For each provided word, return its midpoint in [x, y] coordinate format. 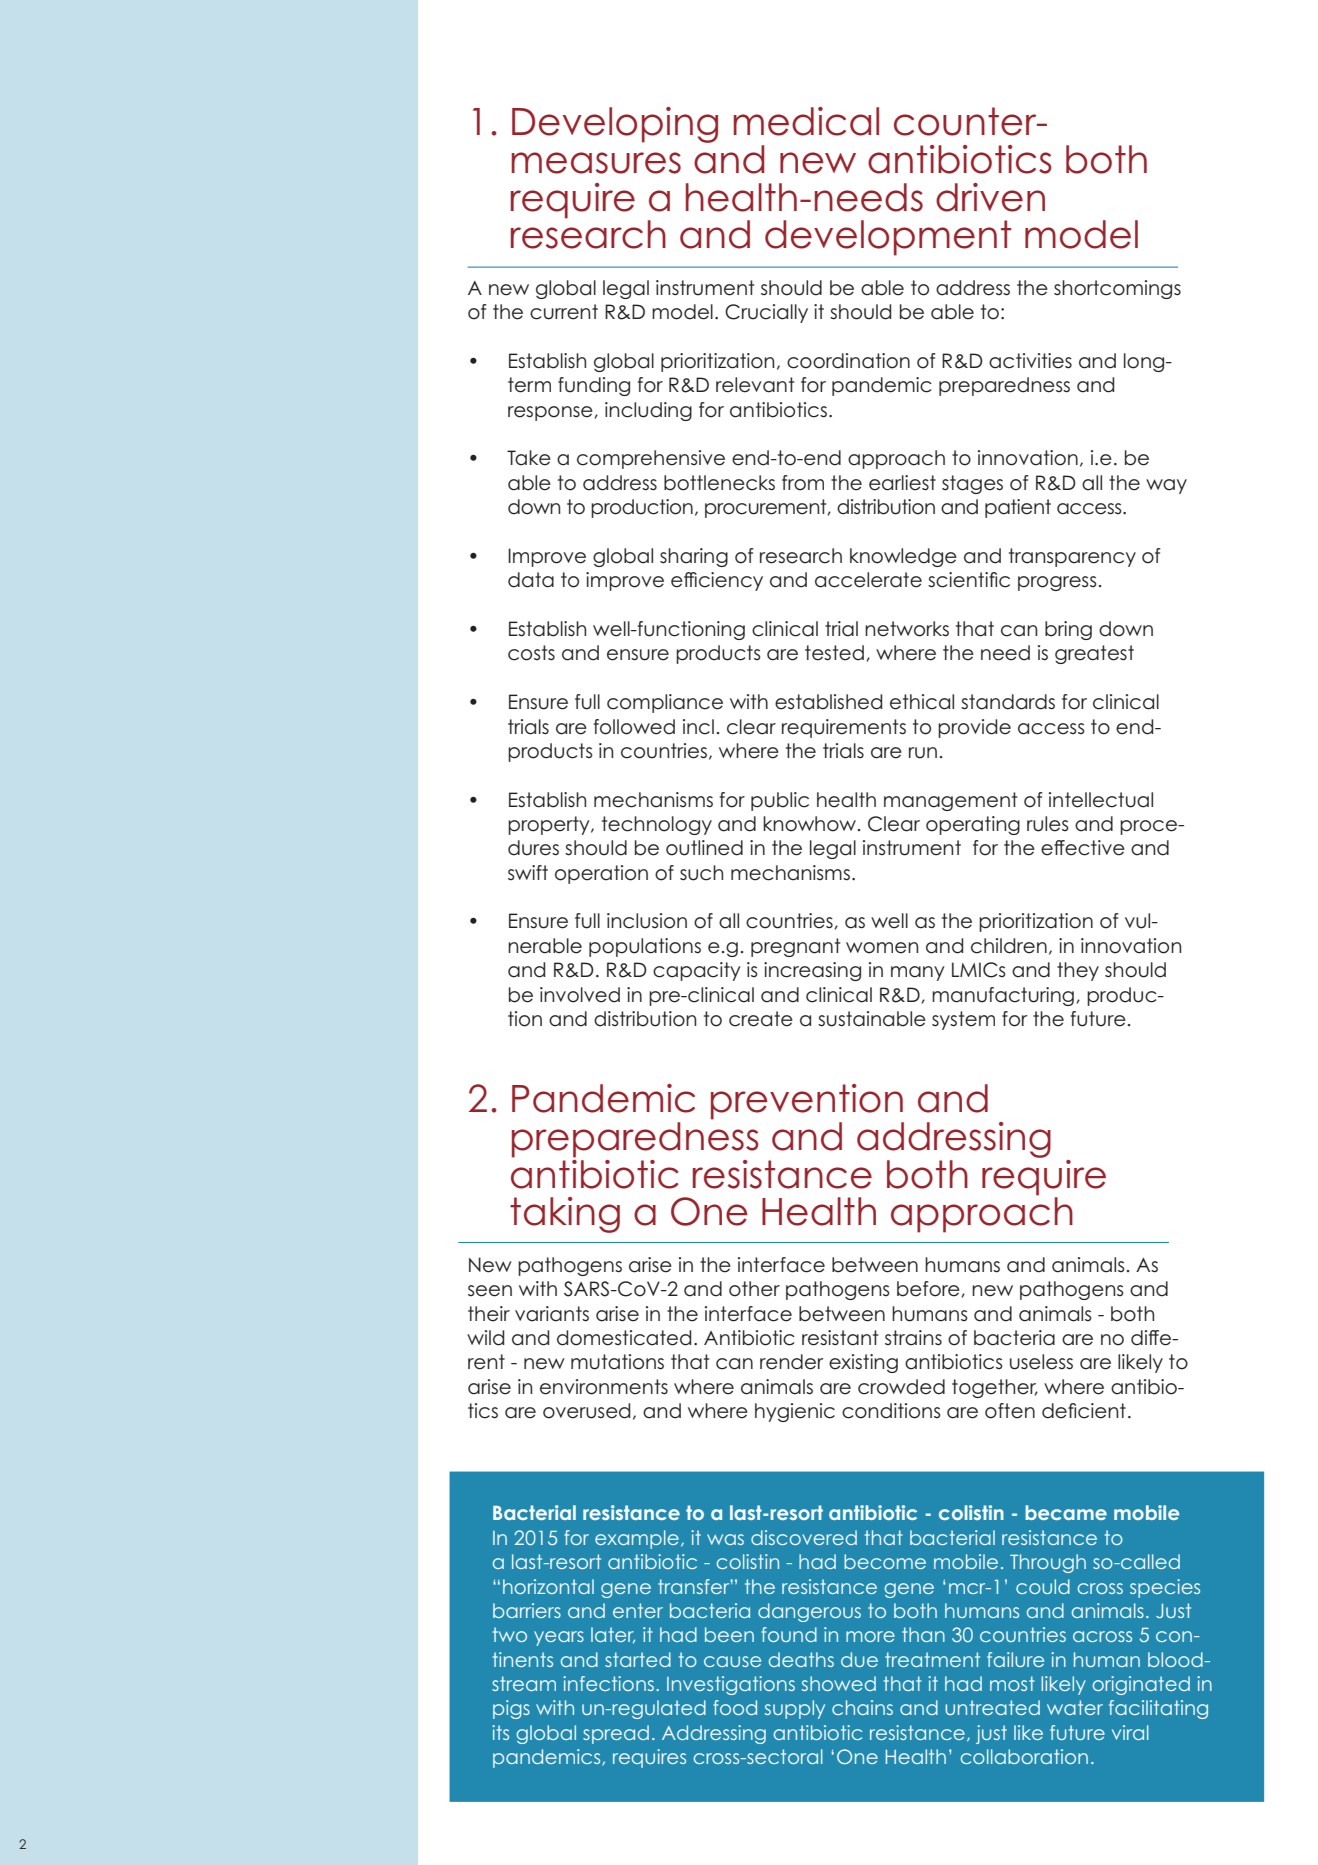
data [531, 580]
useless [1041, 1362]
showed [839, 1683]
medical [806, 121]
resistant [840, 1338]
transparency [1072, 557]
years [559, 1638]
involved [580, 995]
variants [552, 1314]
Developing [615, 125]
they [1078, 971]
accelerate [868, 580]
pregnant [795, 947]
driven [990, 197]
